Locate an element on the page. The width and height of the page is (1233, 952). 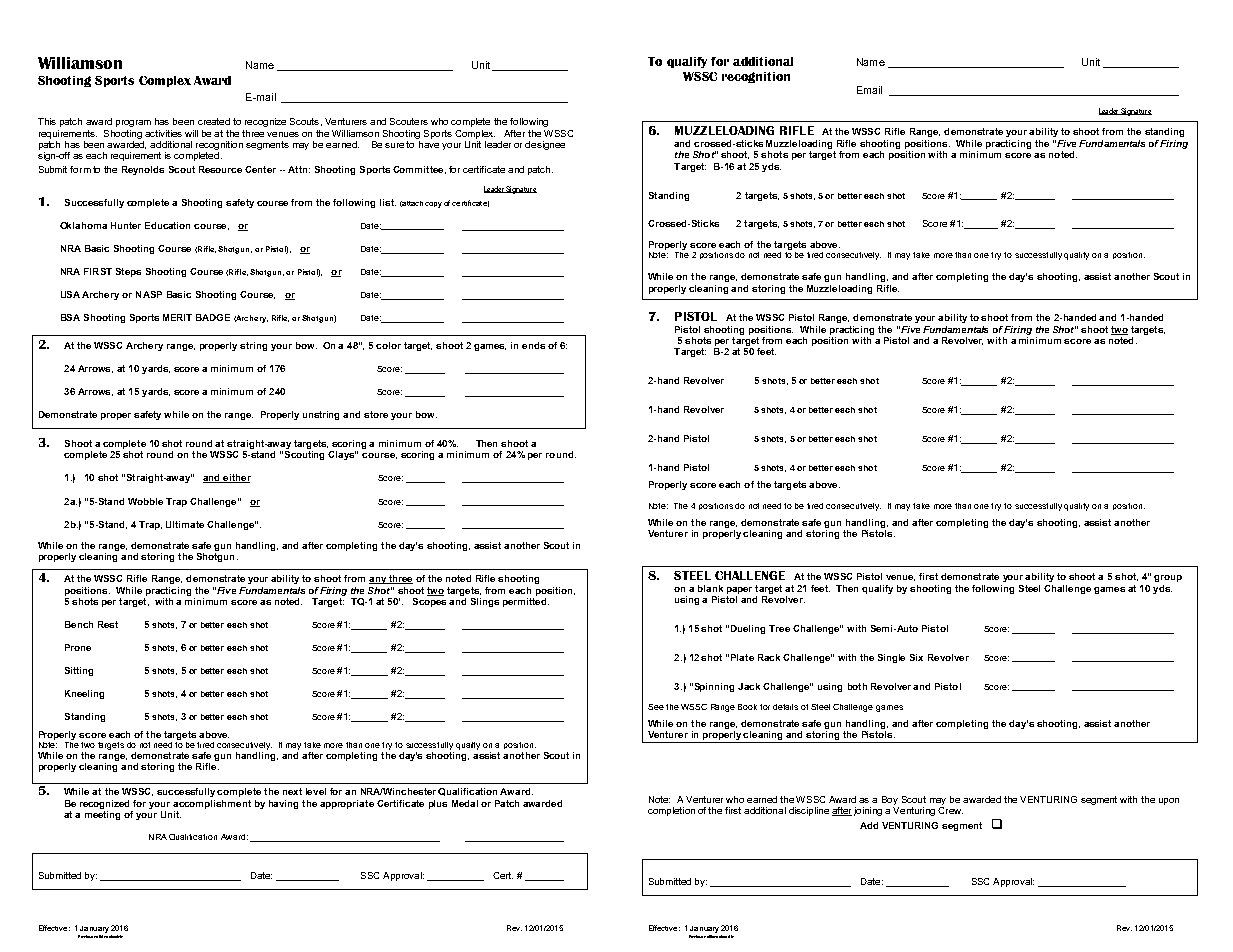
Crew is located at coordinates (950, 810).
